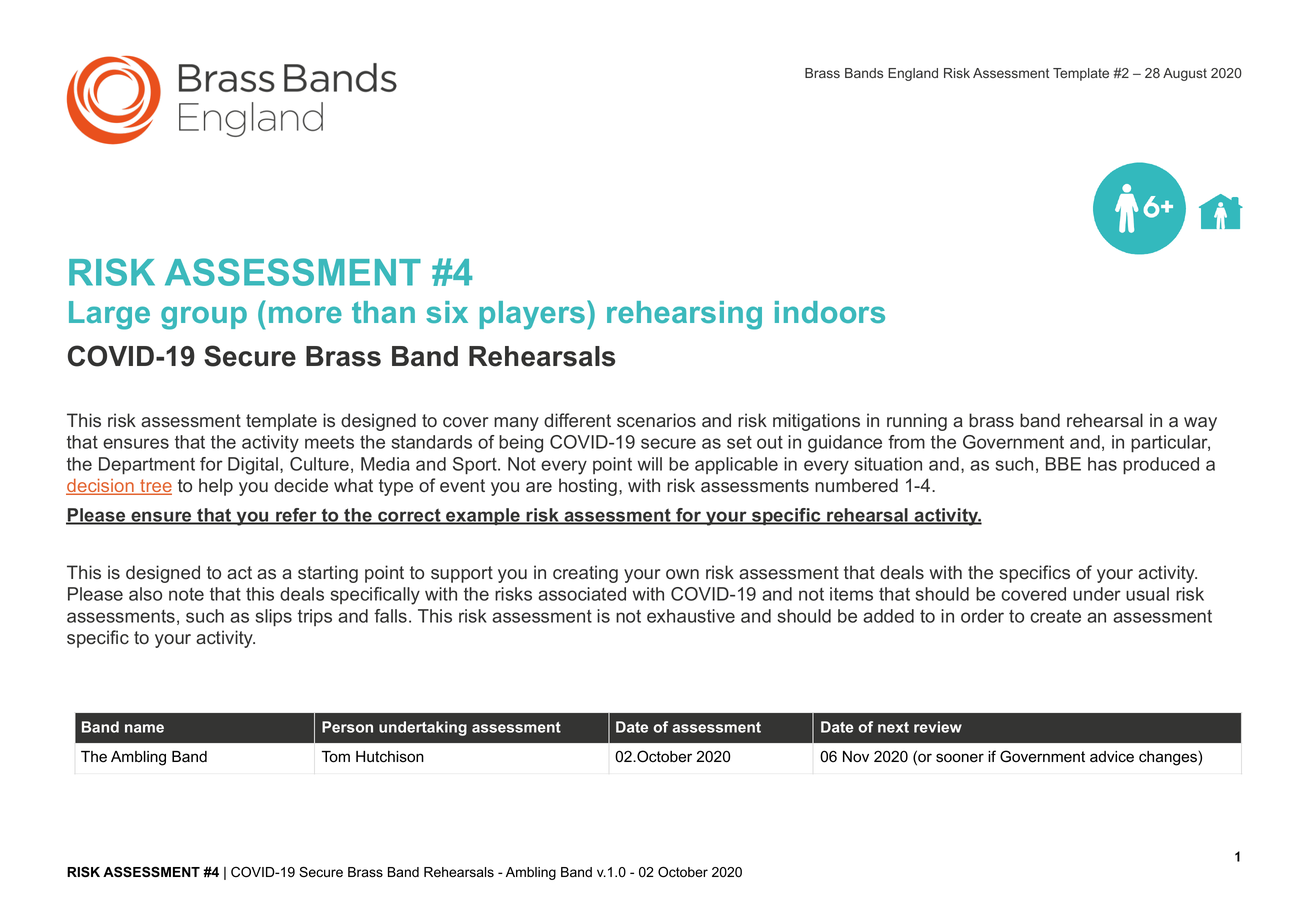 Image resolution: width=1308 pixels, height=924 pixels. Describe the element at coordinates (830, 312) in the screenshot. I see `indoors` at that location.
